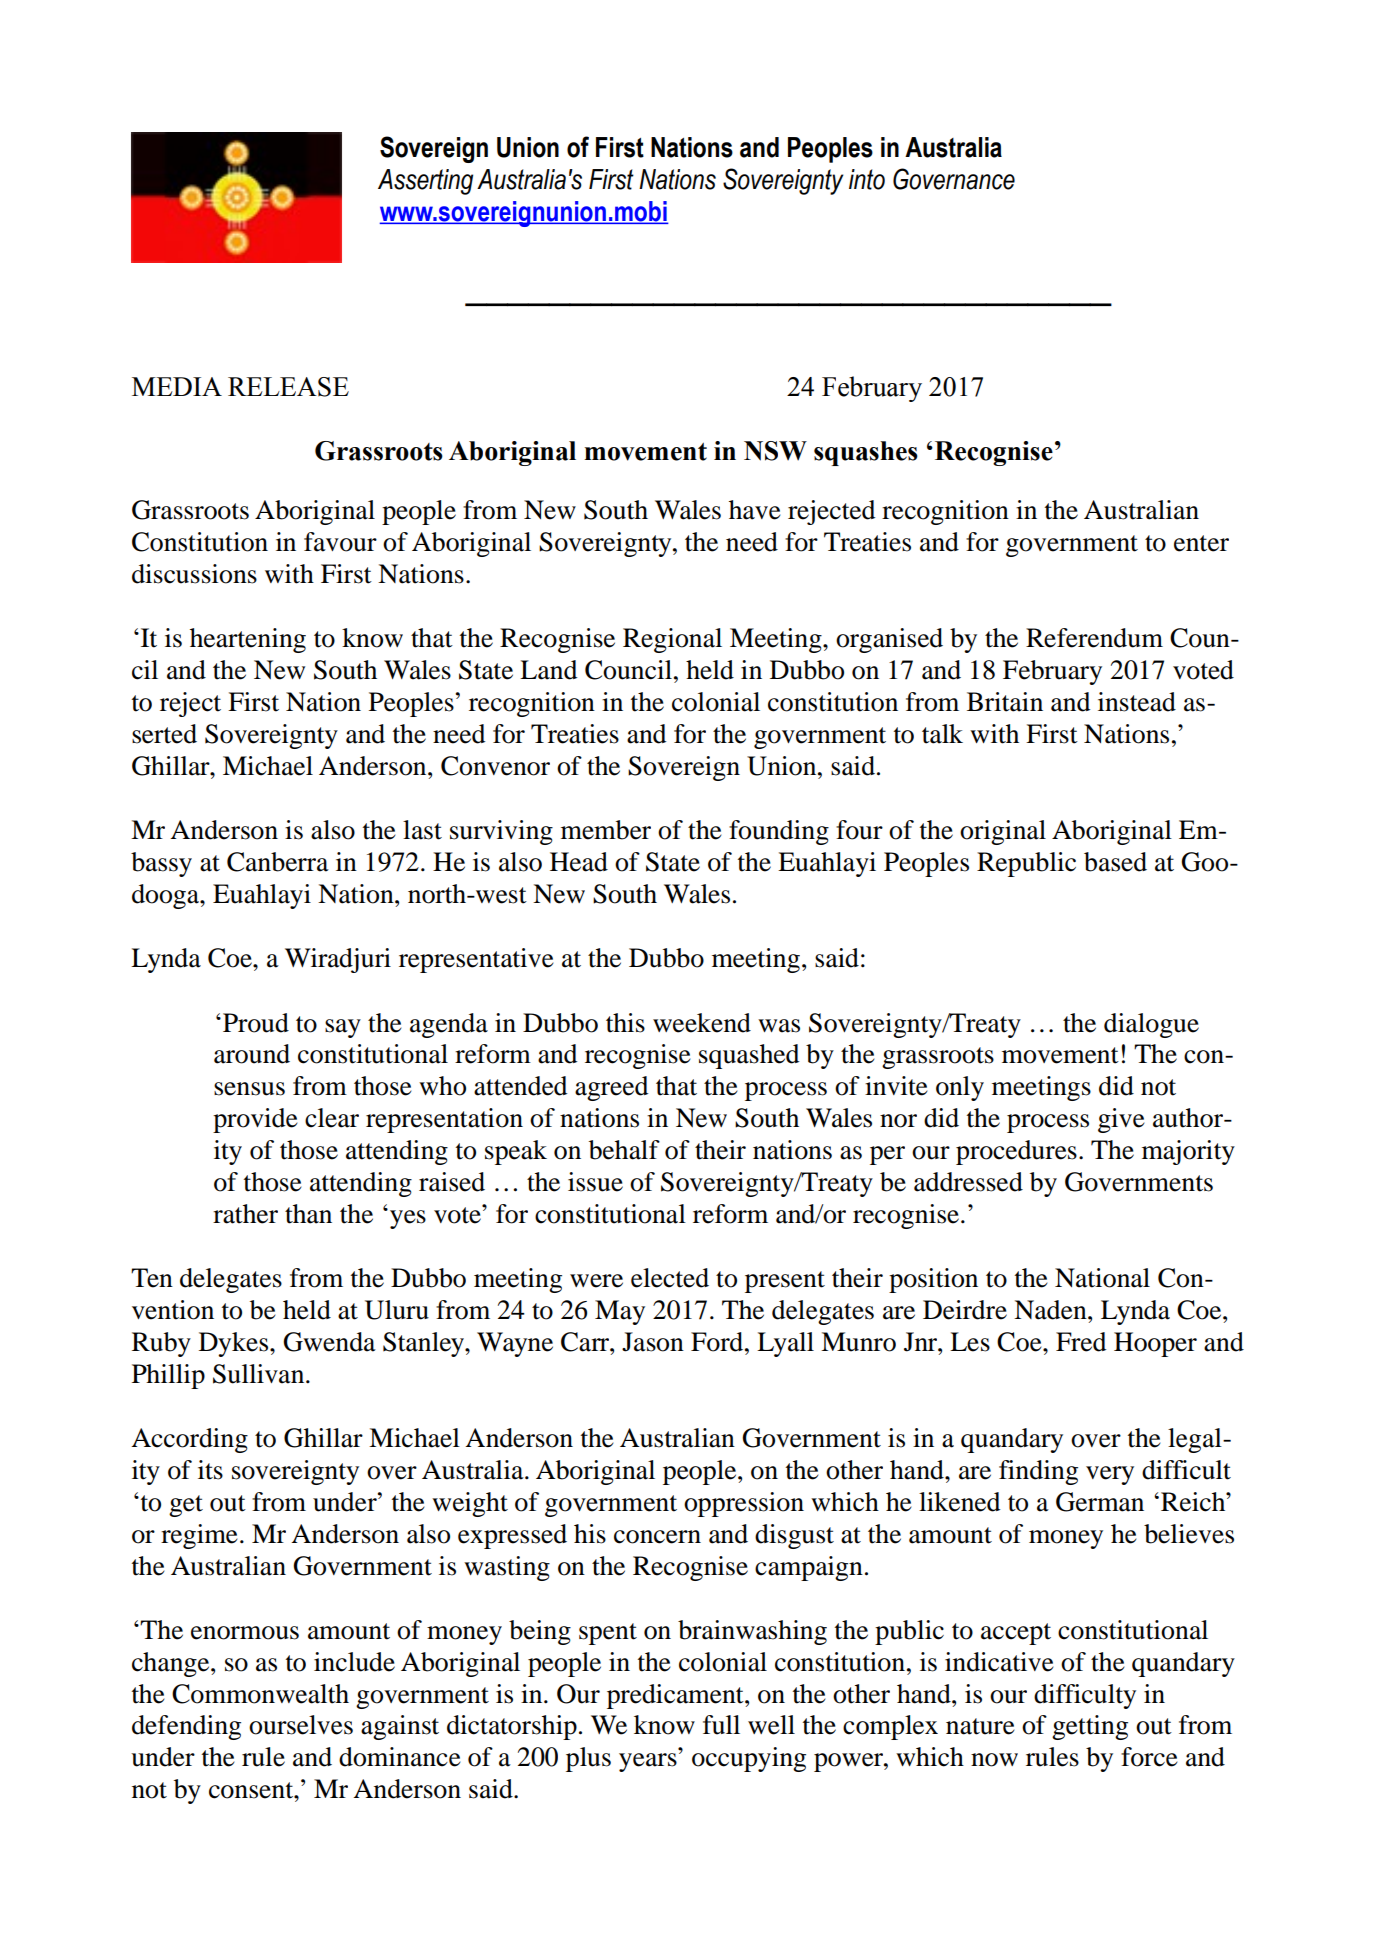 The width and height of the screenshot is (1376, 1947). I want to click on predicament, so click(676, 1696).
